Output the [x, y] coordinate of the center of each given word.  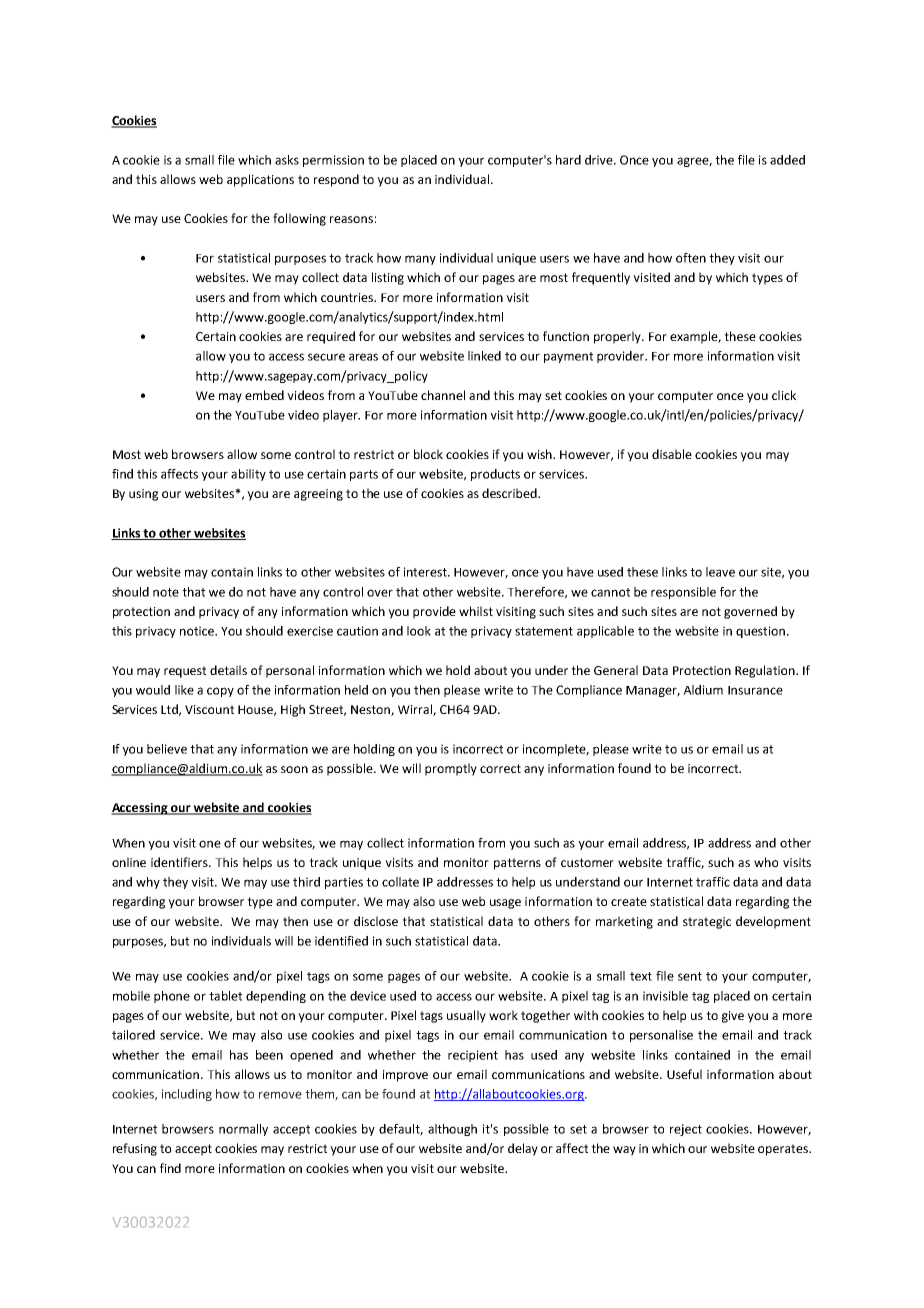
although [452, 1130]
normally [243, 1130]
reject [686, 1130]
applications [260, 180]
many [420, 260]
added [787, 160]
